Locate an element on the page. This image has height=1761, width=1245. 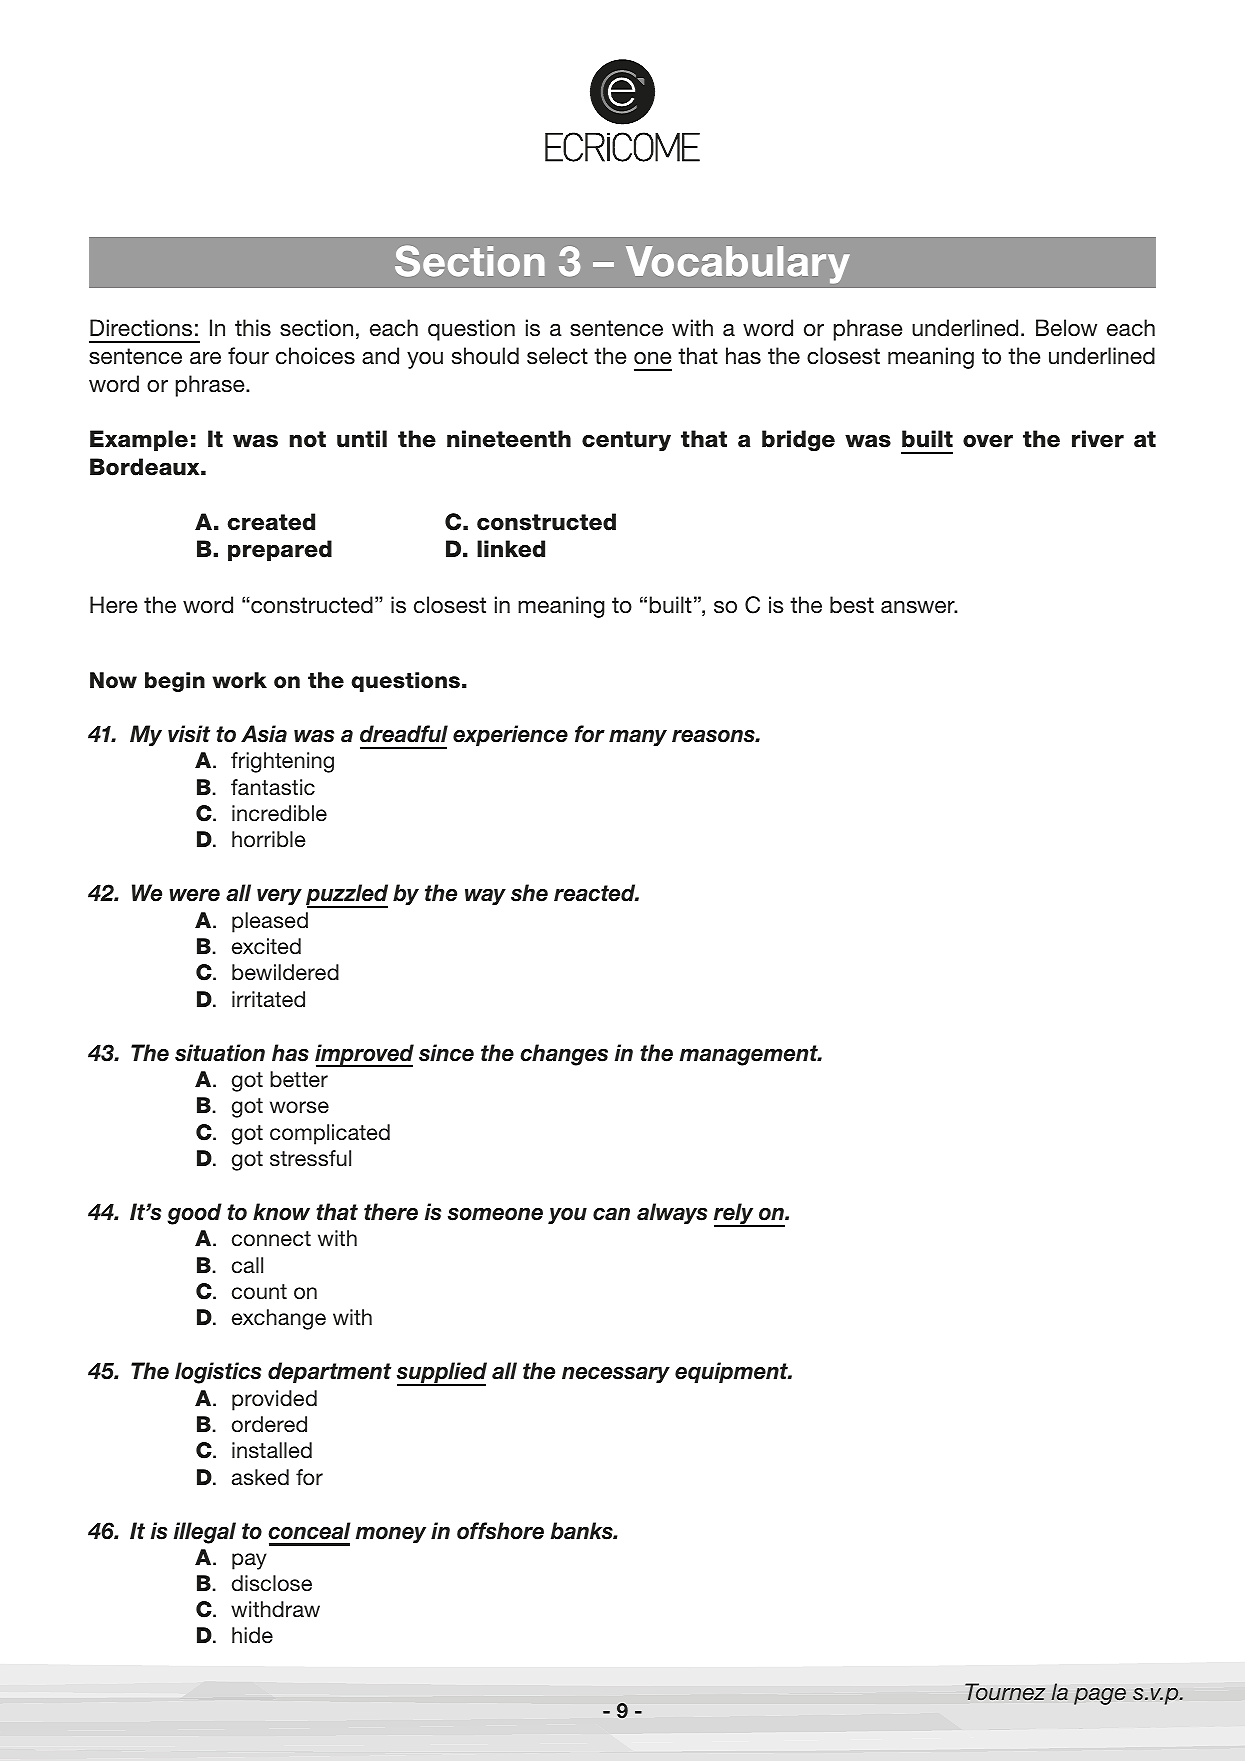
best is located at coordinates (852, 605).
